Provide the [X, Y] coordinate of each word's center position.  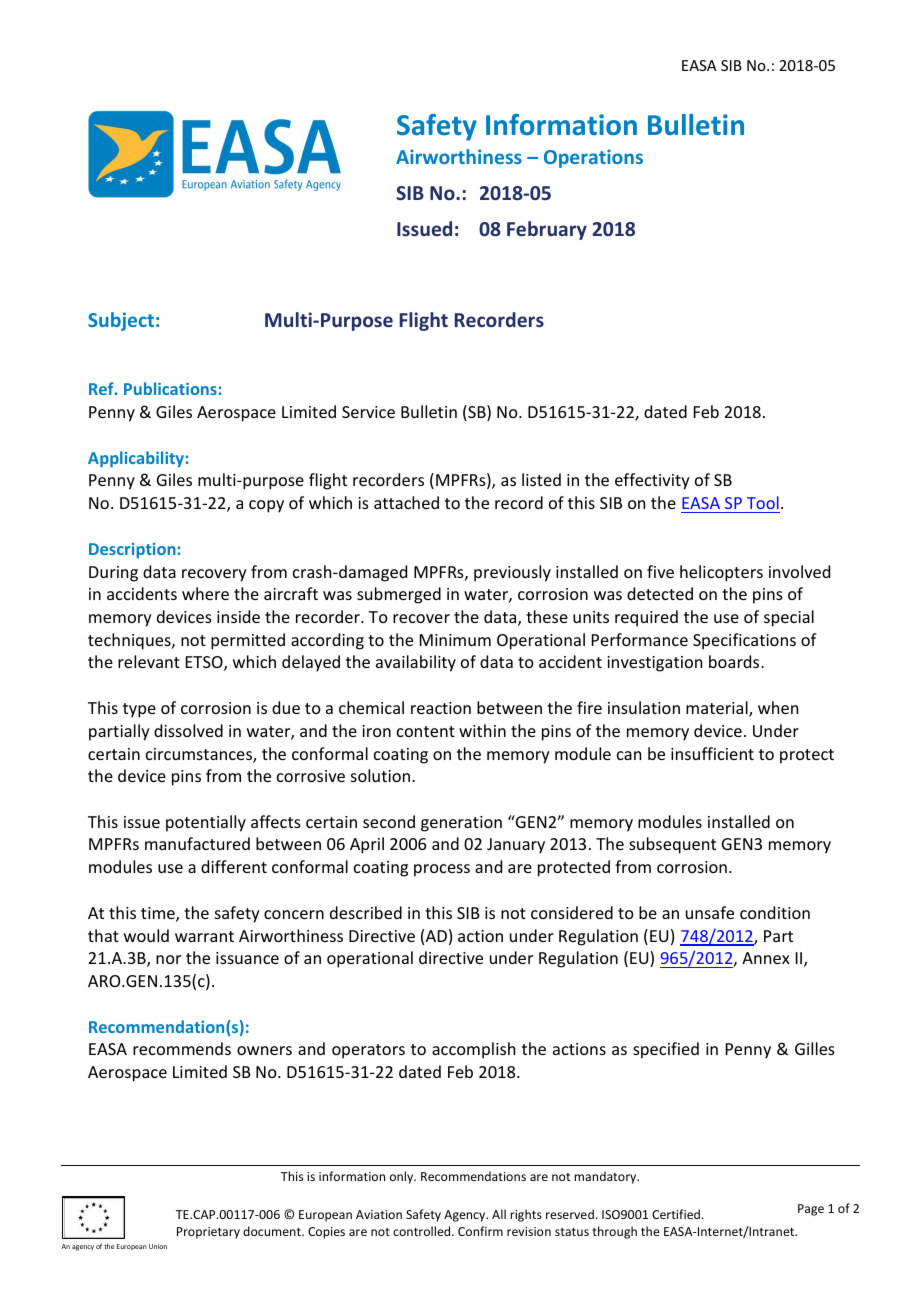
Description [132, 550]
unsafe [710, 912]
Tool [763, 502]
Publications [170, 388]
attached [406, 502]
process [442, 870]
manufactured [197, 843]
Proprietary [208, 1233]
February [547, 230]
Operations [593, 158]
